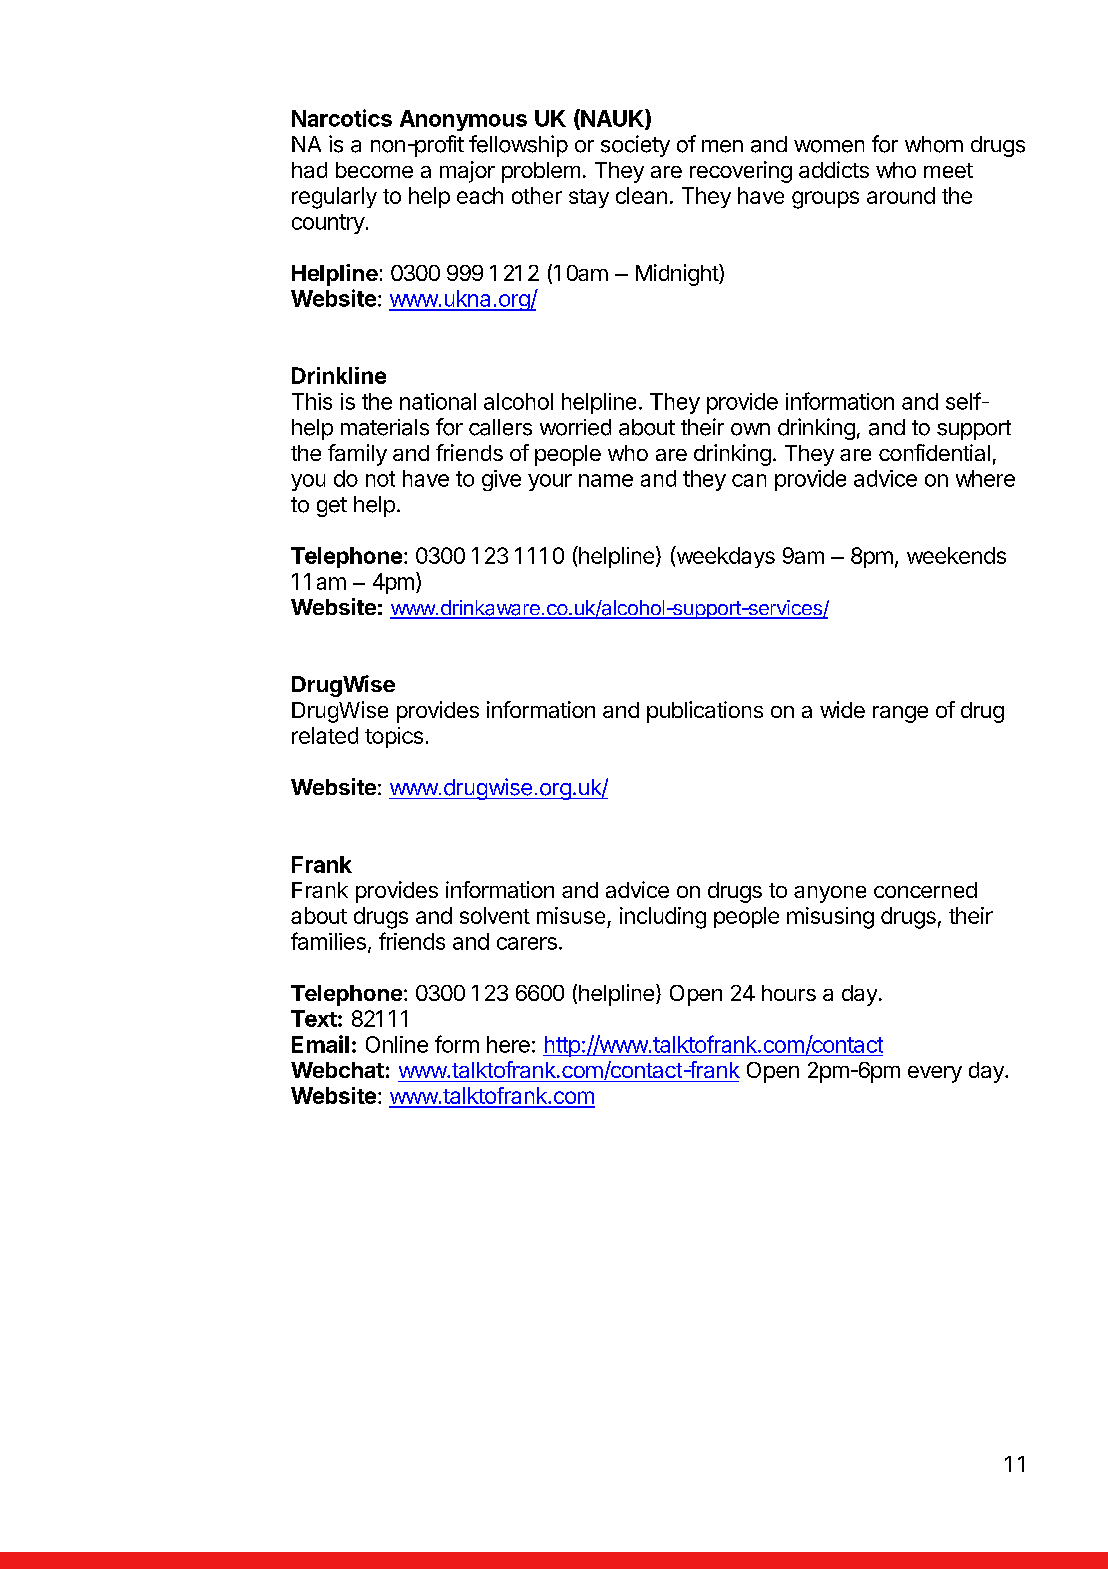  I want to click on women, so click(829, 146).
